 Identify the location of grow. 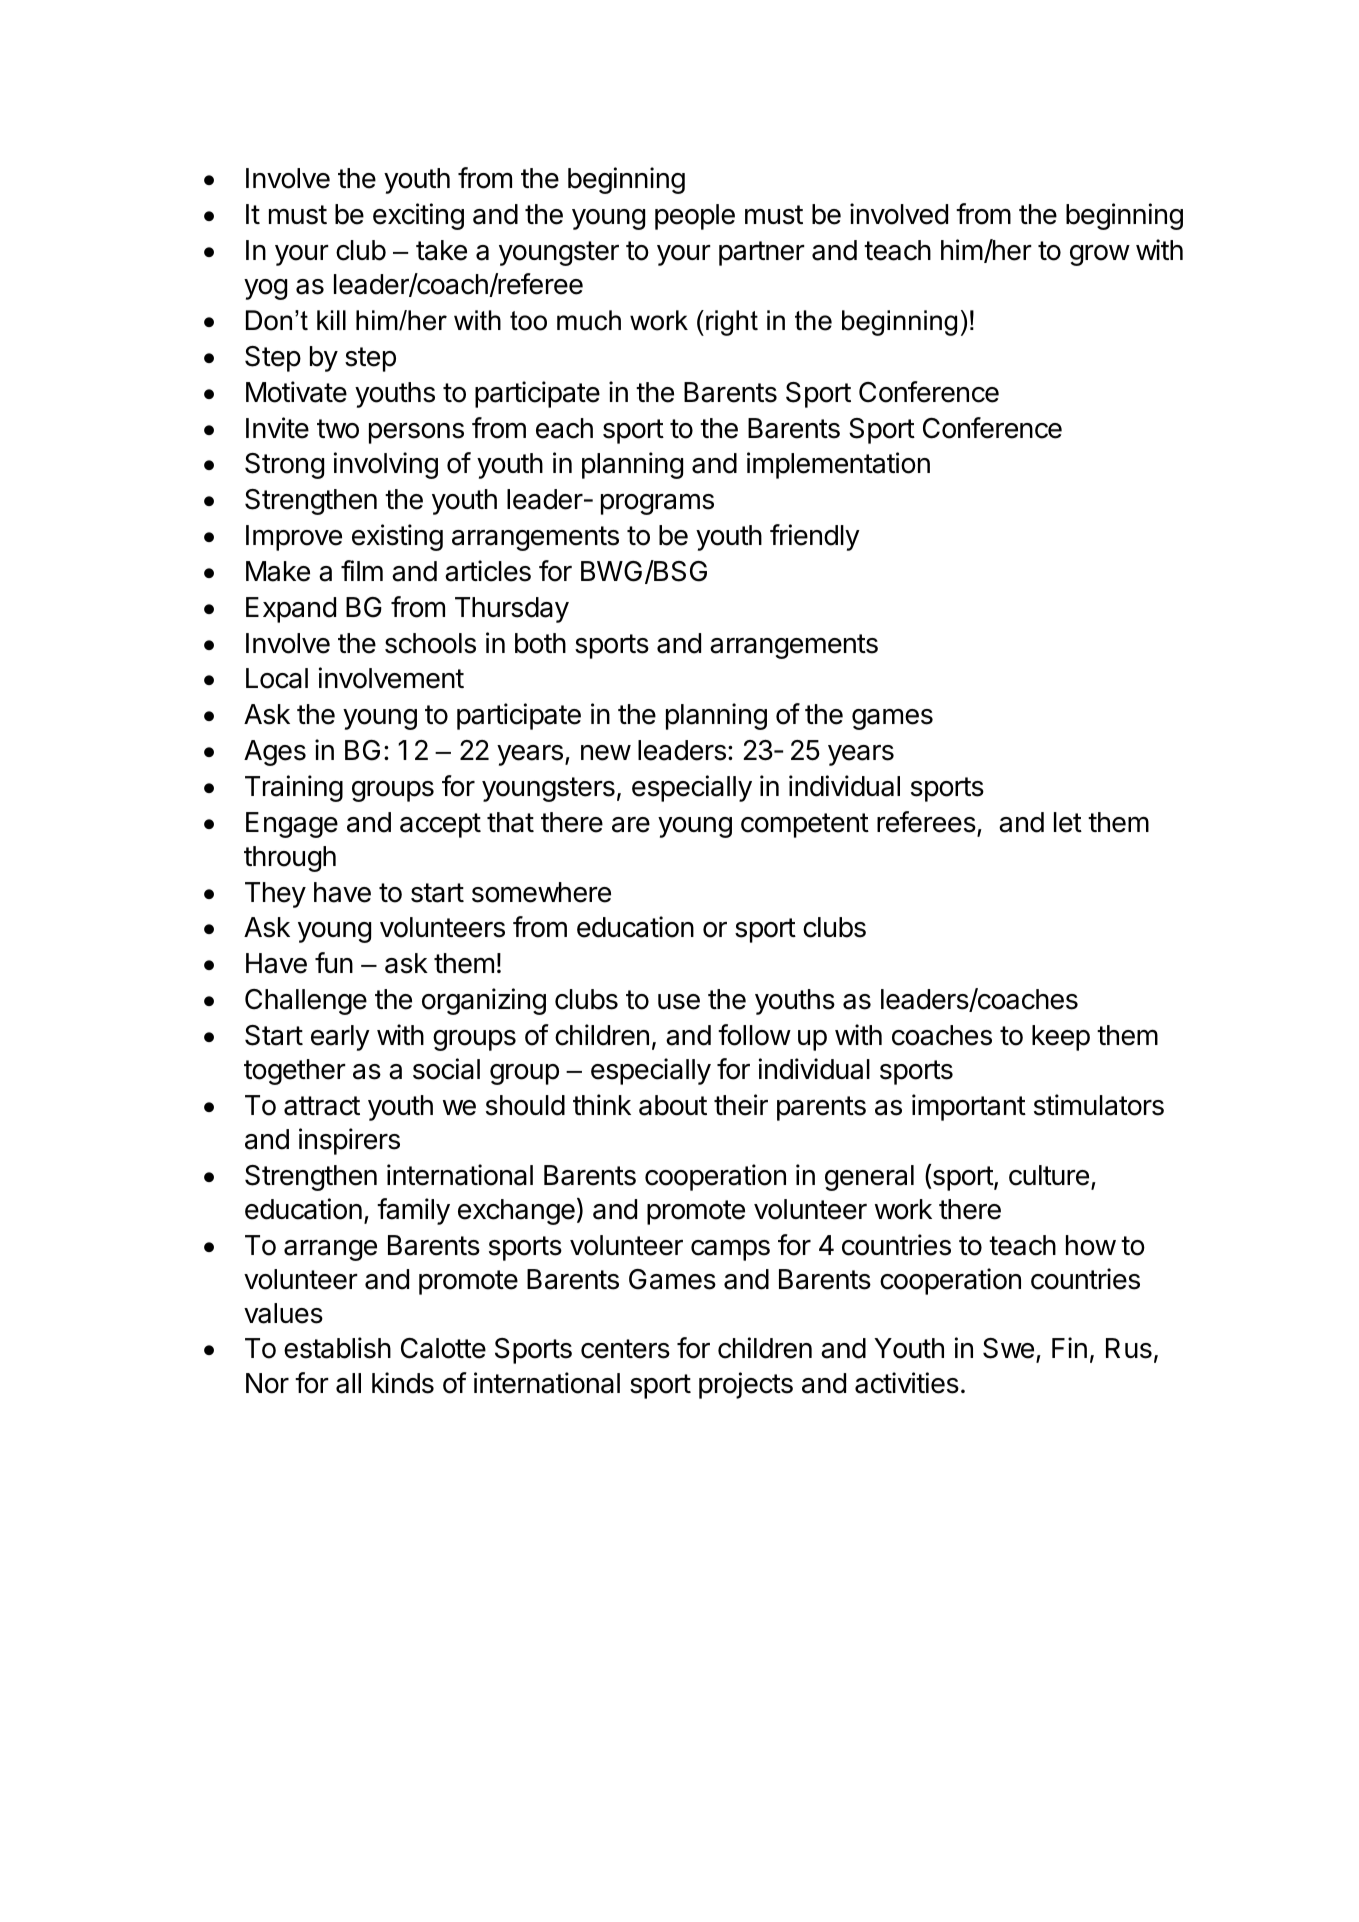
(1100, 255).
